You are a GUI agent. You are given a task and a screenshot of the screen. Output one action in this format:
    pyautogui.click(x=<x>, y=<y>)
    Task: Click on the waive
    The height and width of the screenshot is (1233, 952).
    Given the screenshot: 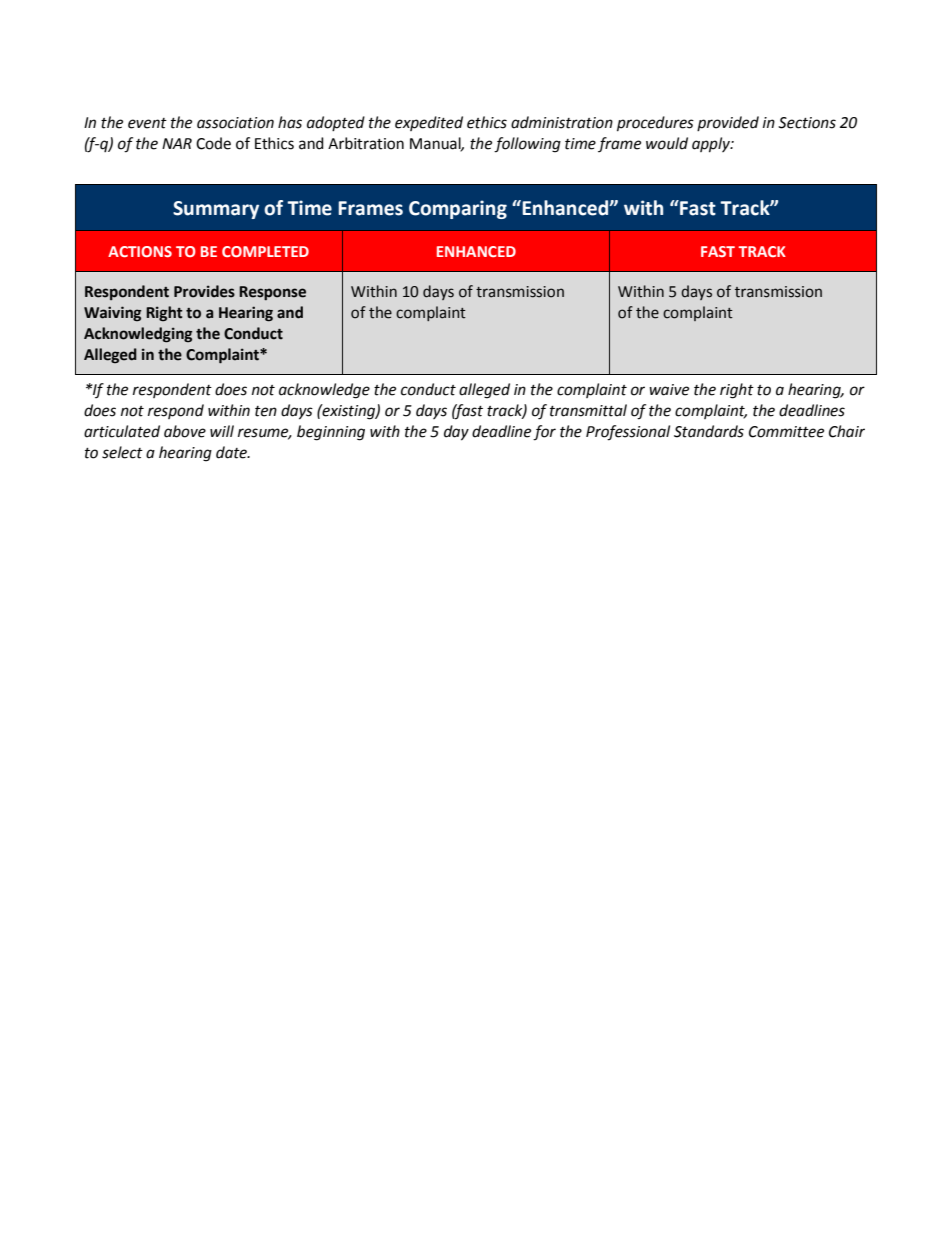 What is the action you would take?
    pyautogui.click(x=669, y=390)
